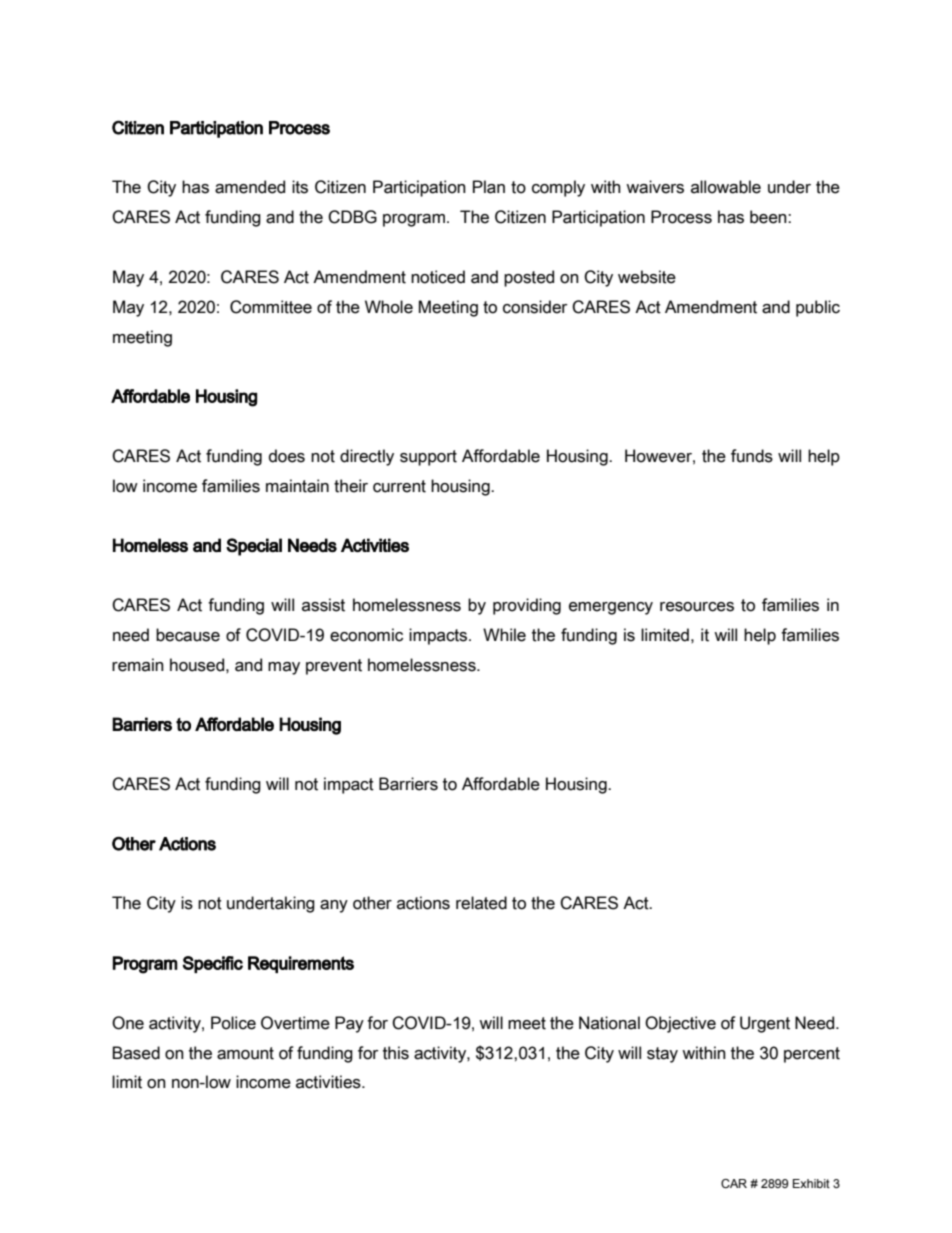  I want to click on Urgent, so click(765, 1024).
